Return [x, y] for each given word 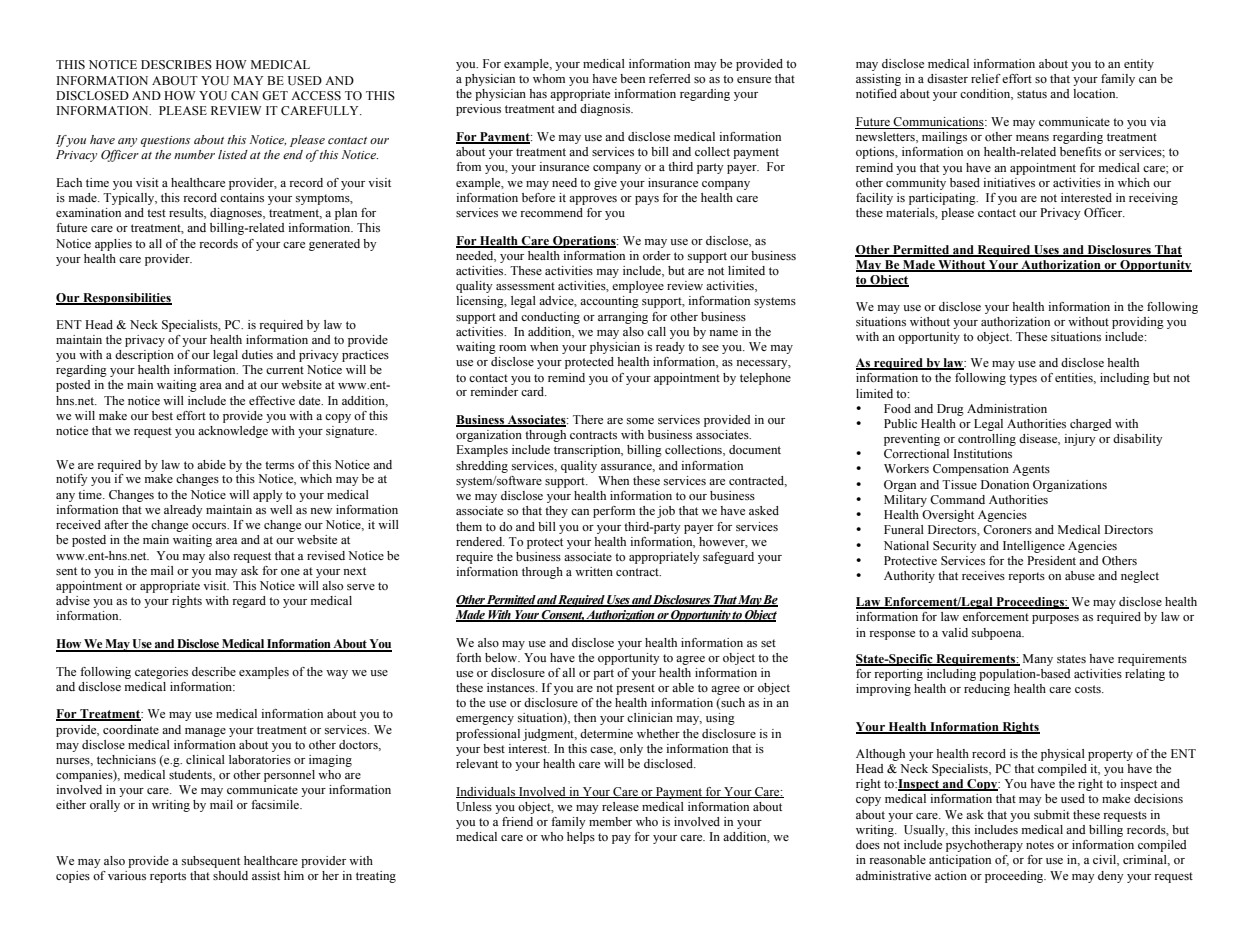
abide [211, 464]
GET [275, 96]
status [1032, 94]
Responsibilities [126, 299]
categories [161, 673]
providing [1138, 323]
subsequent [211, 862]
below [502, 657]
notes [1040, 845]
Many [1038, 660]
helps [581, 838]
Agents [1031, 470]
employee [638, 287]
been [632, 78]
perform [614, 512]
